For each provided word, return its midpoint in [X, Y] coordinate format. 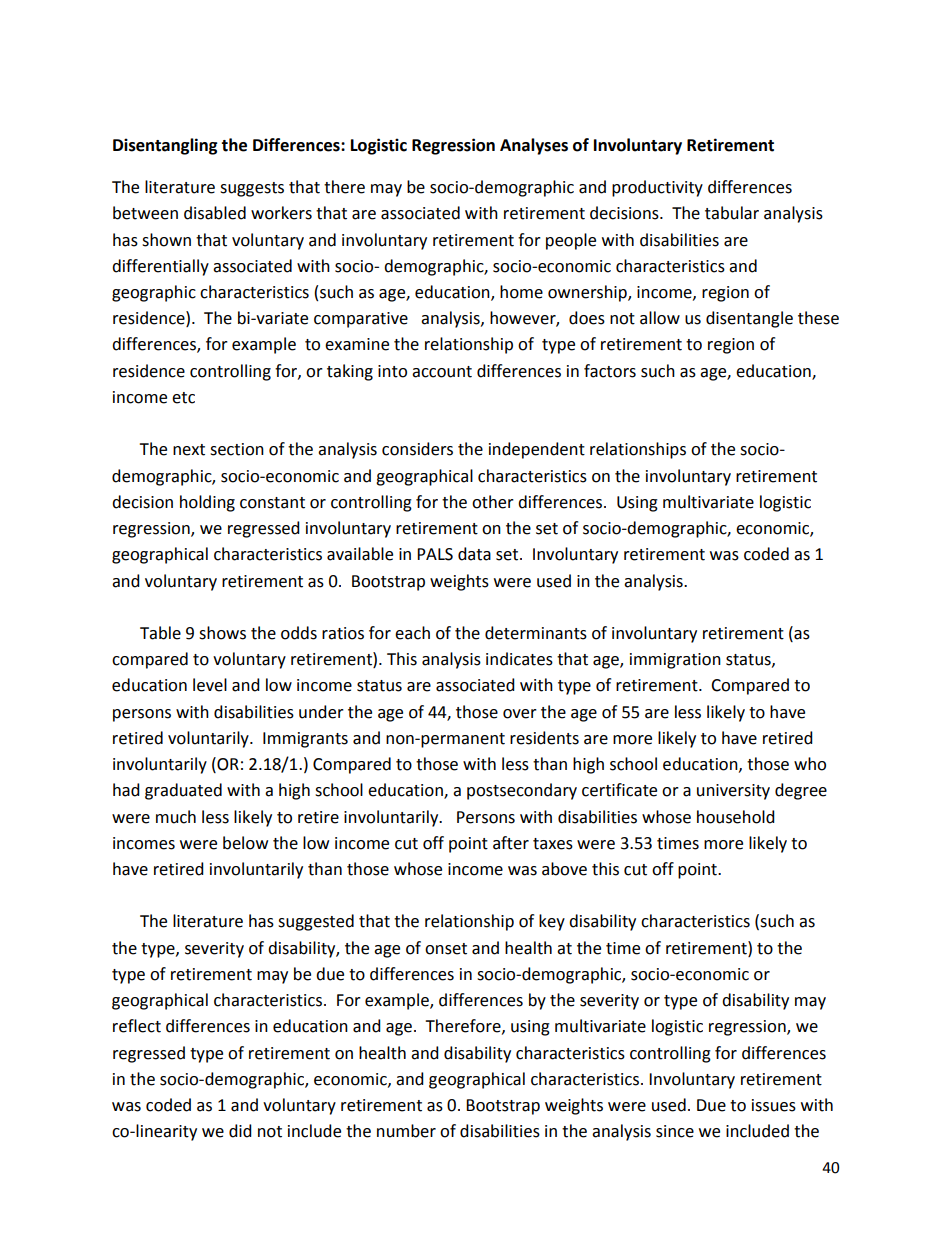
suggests [252, 189]
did [240, 1131]
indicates [519, 659]
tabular [732, 213]
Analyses [534, 146]
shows [222, 633]
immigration [675, 661]
